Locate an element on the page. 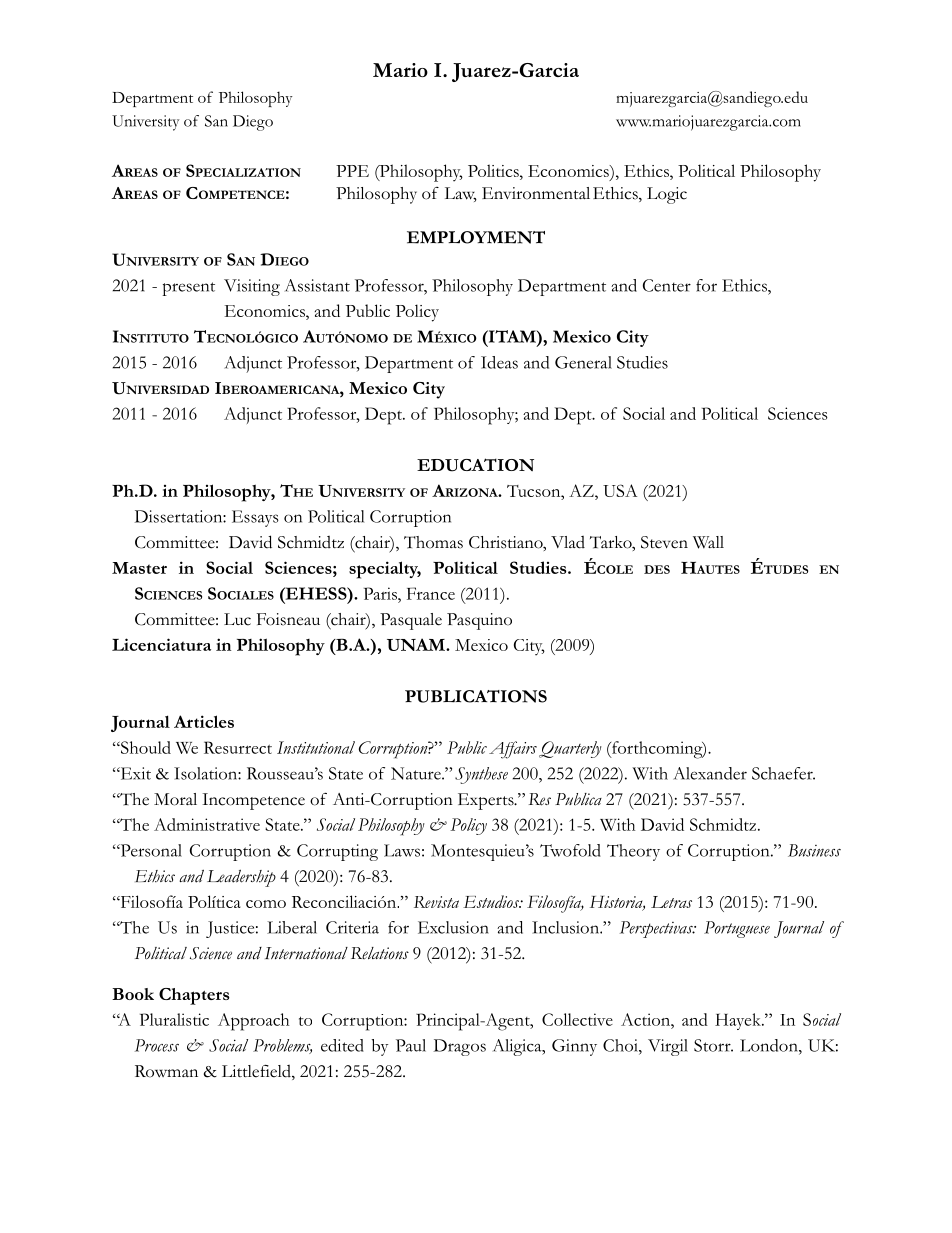 This image has width=952, height=1233. Paul is located at coordinates (411, 1045).
